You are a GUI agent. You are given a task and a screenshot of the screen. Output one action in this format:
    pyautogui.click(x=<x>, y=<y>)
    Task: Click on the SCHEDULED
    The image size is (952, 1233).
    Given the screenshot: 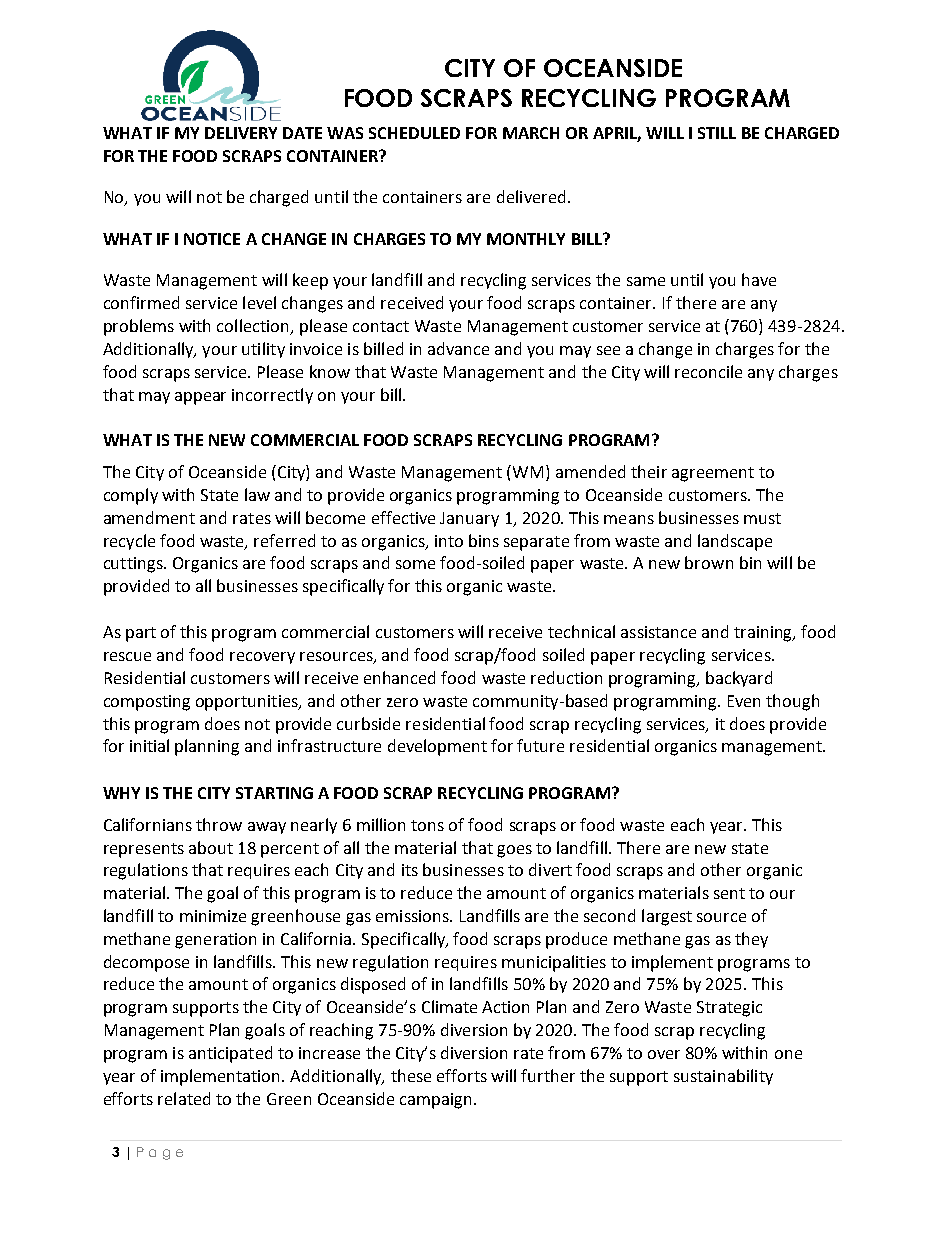 What is the action you would take?
    pyautogui.click(x=414, y=133)
